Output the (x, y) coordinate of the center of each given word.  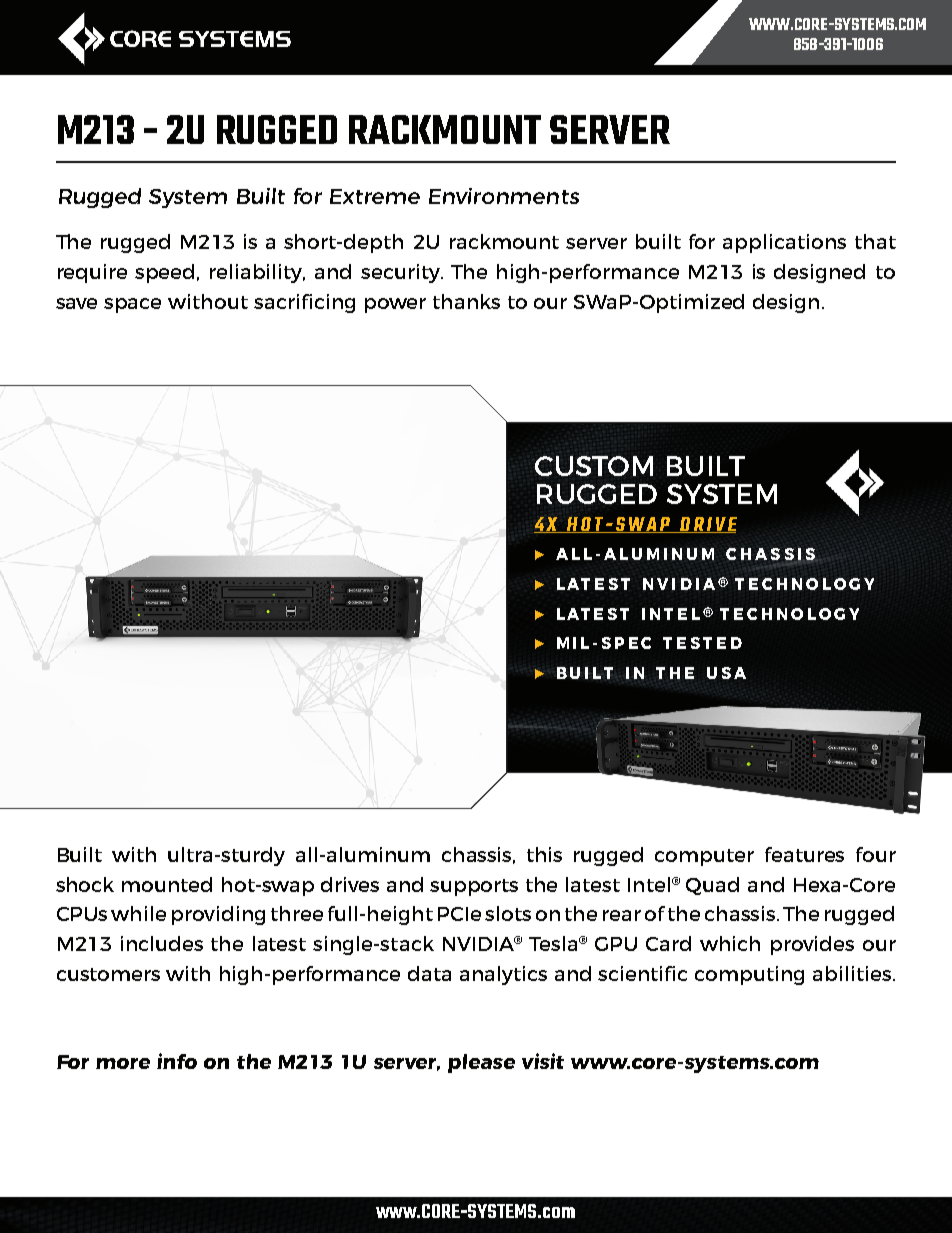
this (544, 854)
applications (784, 243)
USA (726, 673)
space (132, 305)
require (92, 273)
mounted (167, 884)
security (402, 273)
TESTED (702, 643)
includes (162, 943)
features (804, 854)
